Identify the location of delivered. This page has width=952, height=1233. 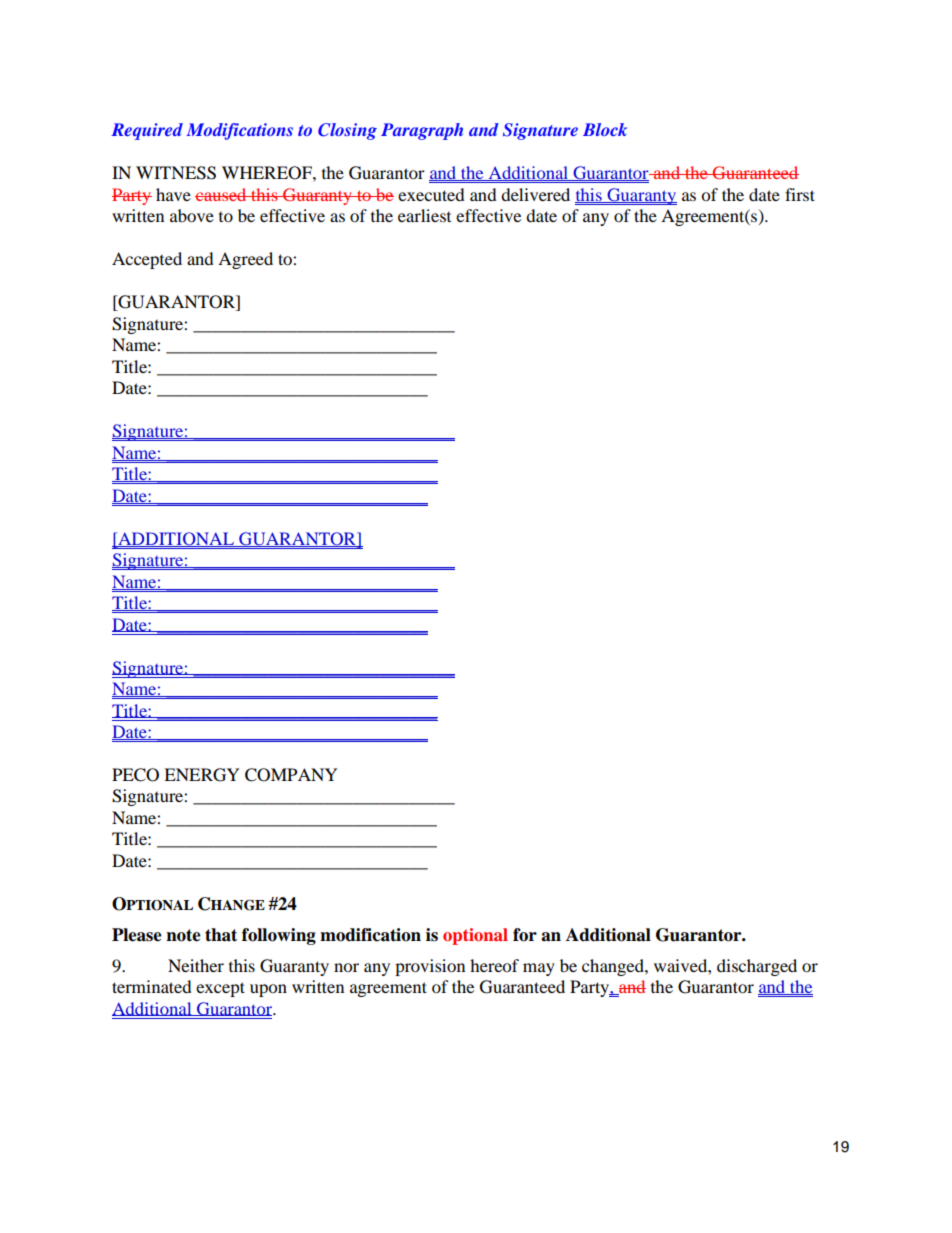
(535, 194).
